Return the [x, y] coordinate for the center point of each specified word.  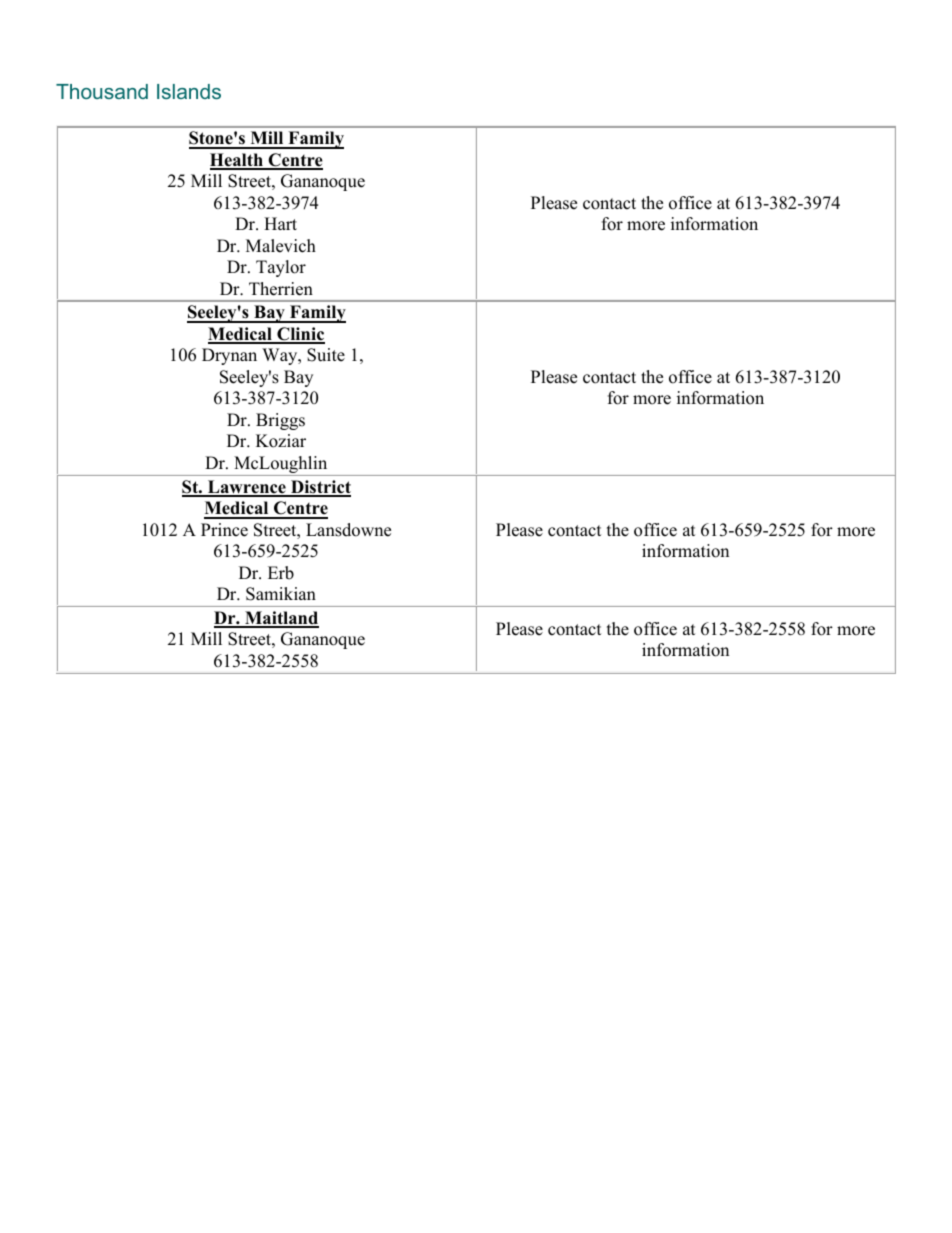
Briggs [280, 421]
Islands [189, 91]
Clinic [300, 335]
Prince [224, 530]
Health [237, 161]
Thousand [102, 91]
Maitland [281, 619]
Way [281, 356]
